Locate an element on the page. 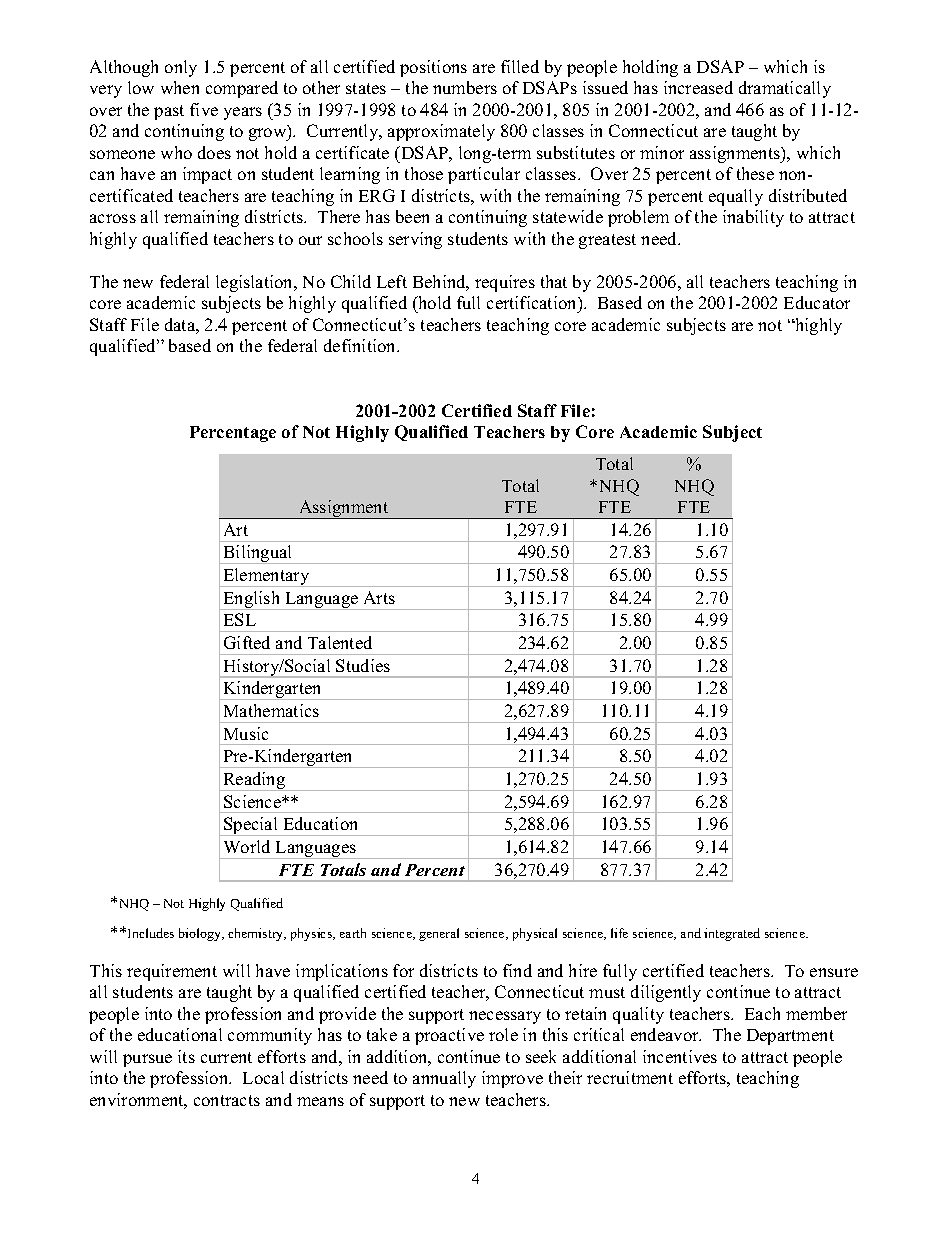 This page has width=952, height=1233. when is located at coordinates (180, 87).
